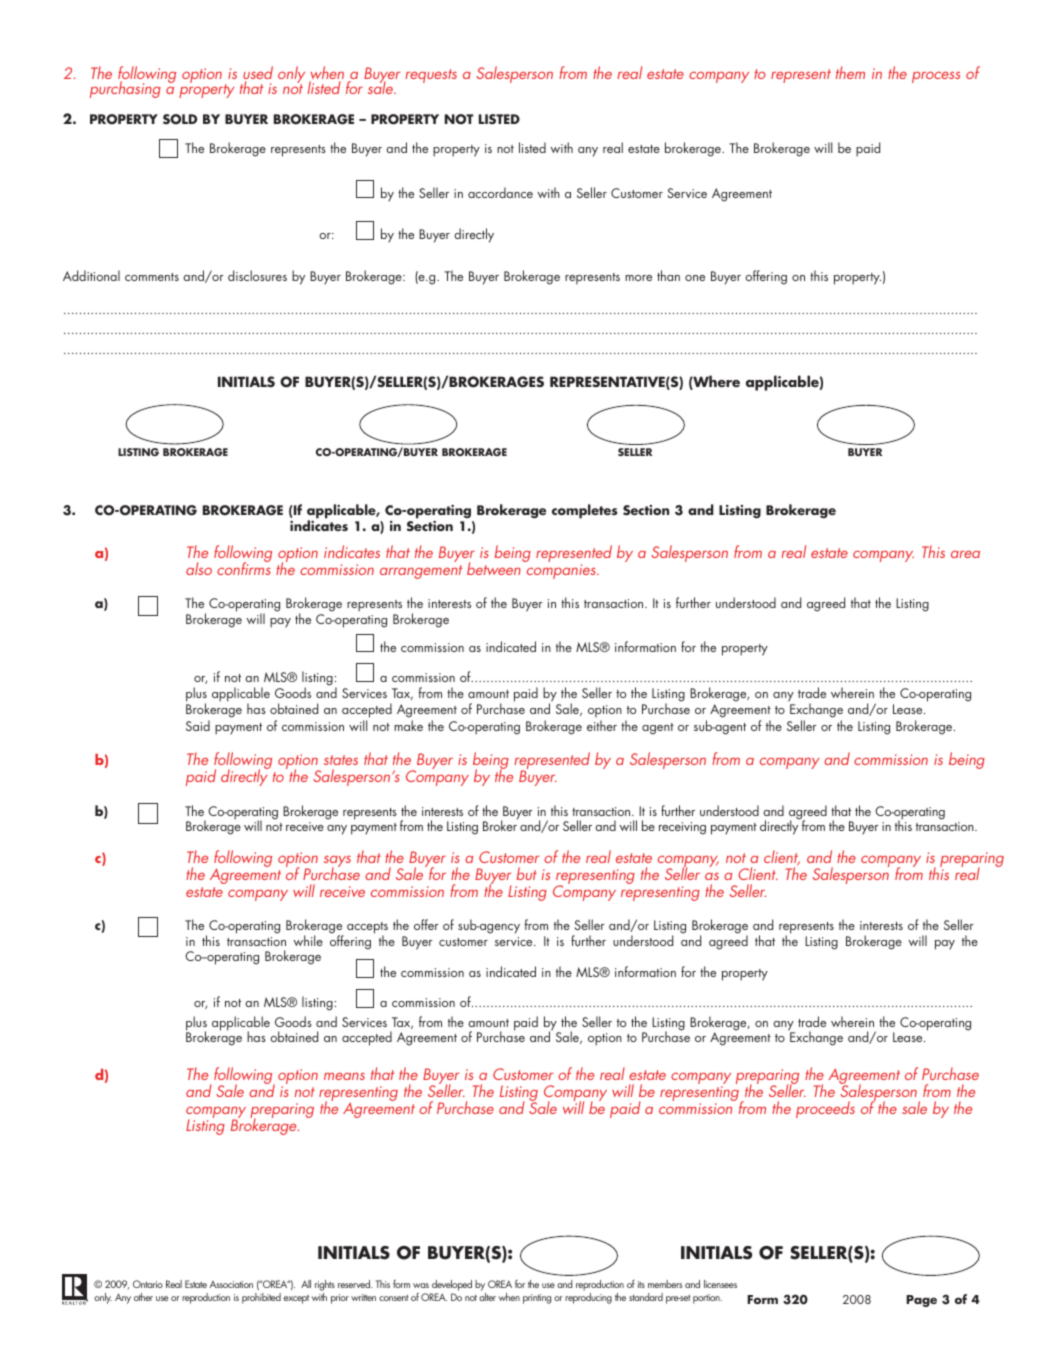 This page has width=1041, height=1347. Describe the element at coordinates (965, 554) in the page. I see `area` at that location.
